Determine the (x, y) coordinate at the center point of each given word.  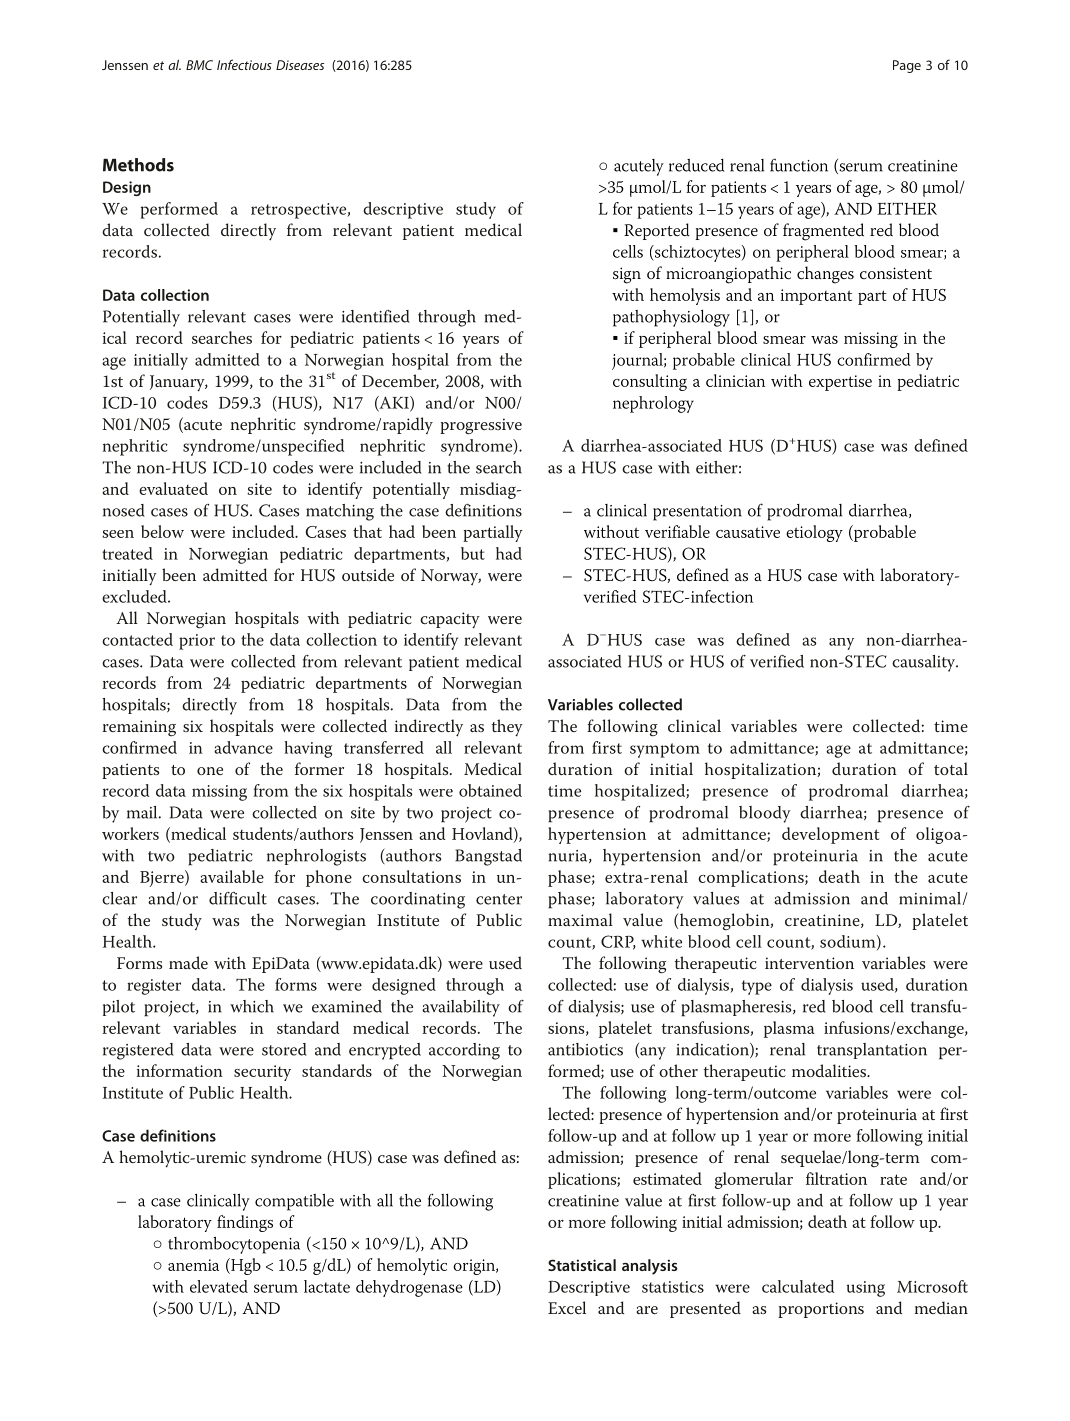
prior (197, 642)
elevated (219, 1286)
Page (907, 66)
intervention (809, 963)
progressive (481, 426)
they (507, 728)
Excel (567, 1307)
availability (461, 1008)
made (188, 962)
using (866, 1289)
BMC (199, 65)
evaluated (173, 488)
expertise (840, 383)
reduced (696, 165)
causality (925, 663)
